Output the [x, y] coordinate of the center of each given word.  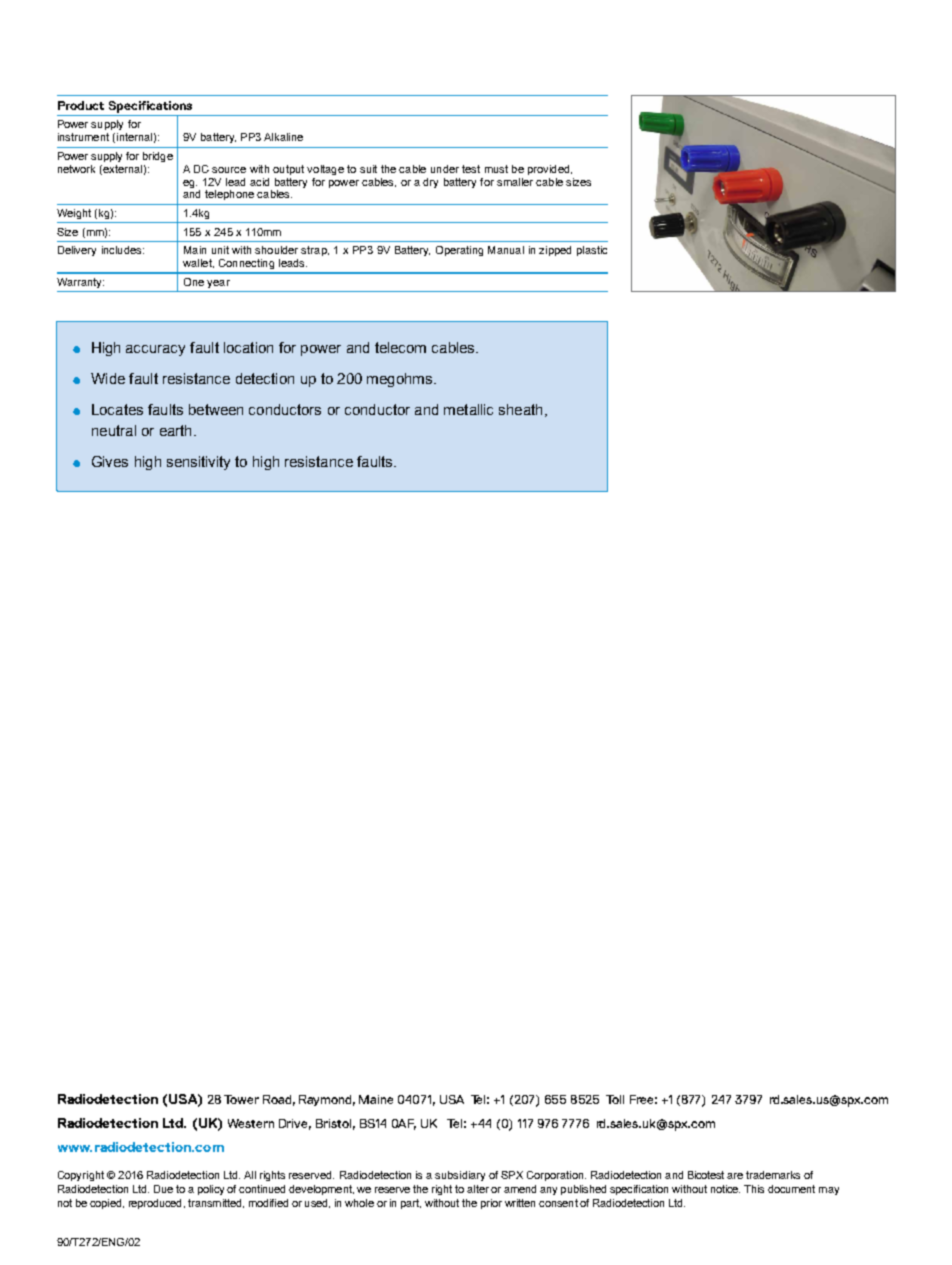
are [735, 1176]
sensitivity [198, 463]
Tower [241, 1099]
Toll [615, 1099]
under [445, 169]
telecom [400, 347]
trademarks [773, 1175]
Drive [295, 1124]
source [229, 170]
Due [163, 1189]
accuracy [155, 350]
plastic [592, 251]
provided [550, 170]
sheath [520, 409]
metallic [468, 409]
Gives [110, 461]
